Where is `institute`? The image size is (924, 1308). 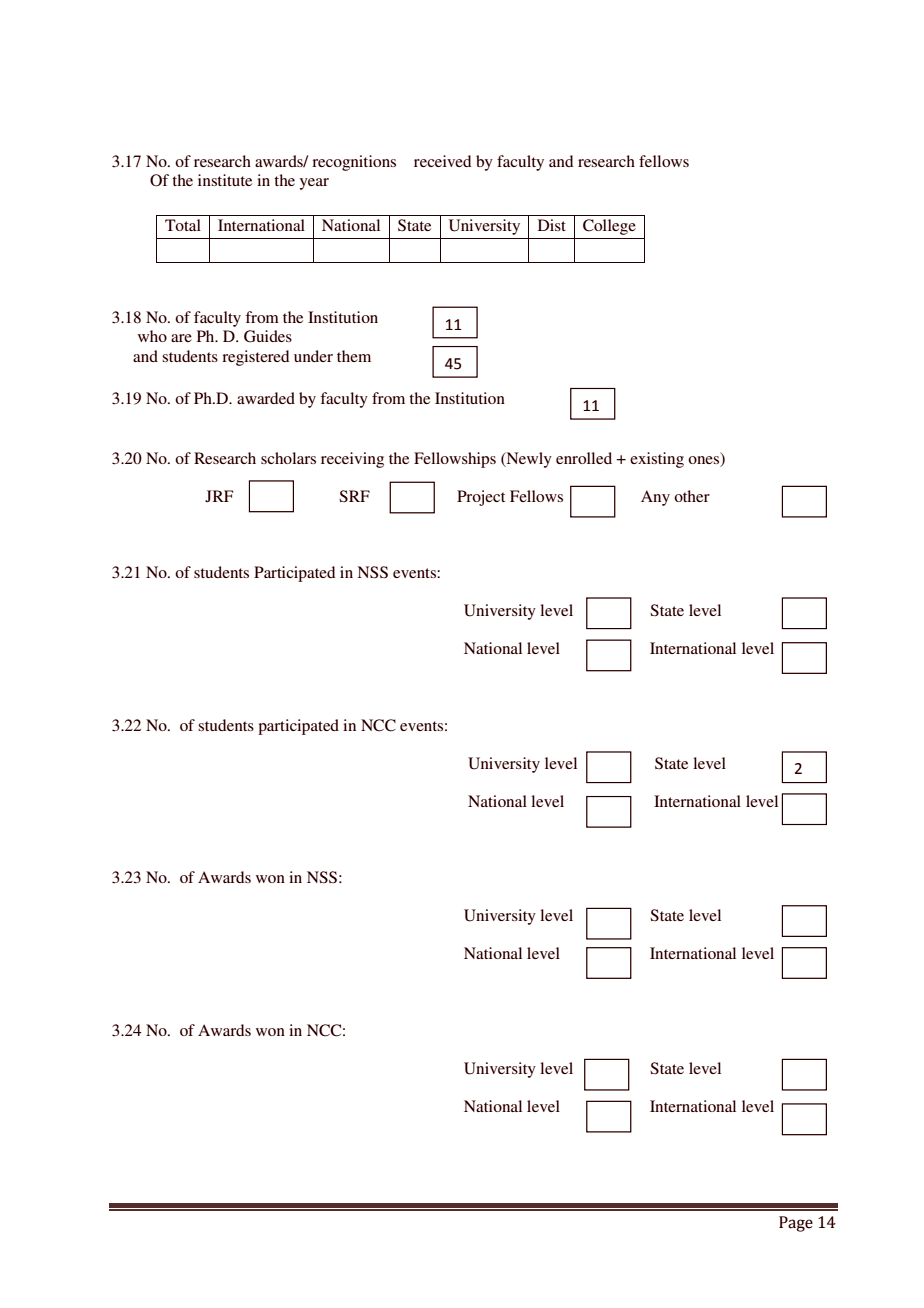 institute is located at coordinates (225, 180).
